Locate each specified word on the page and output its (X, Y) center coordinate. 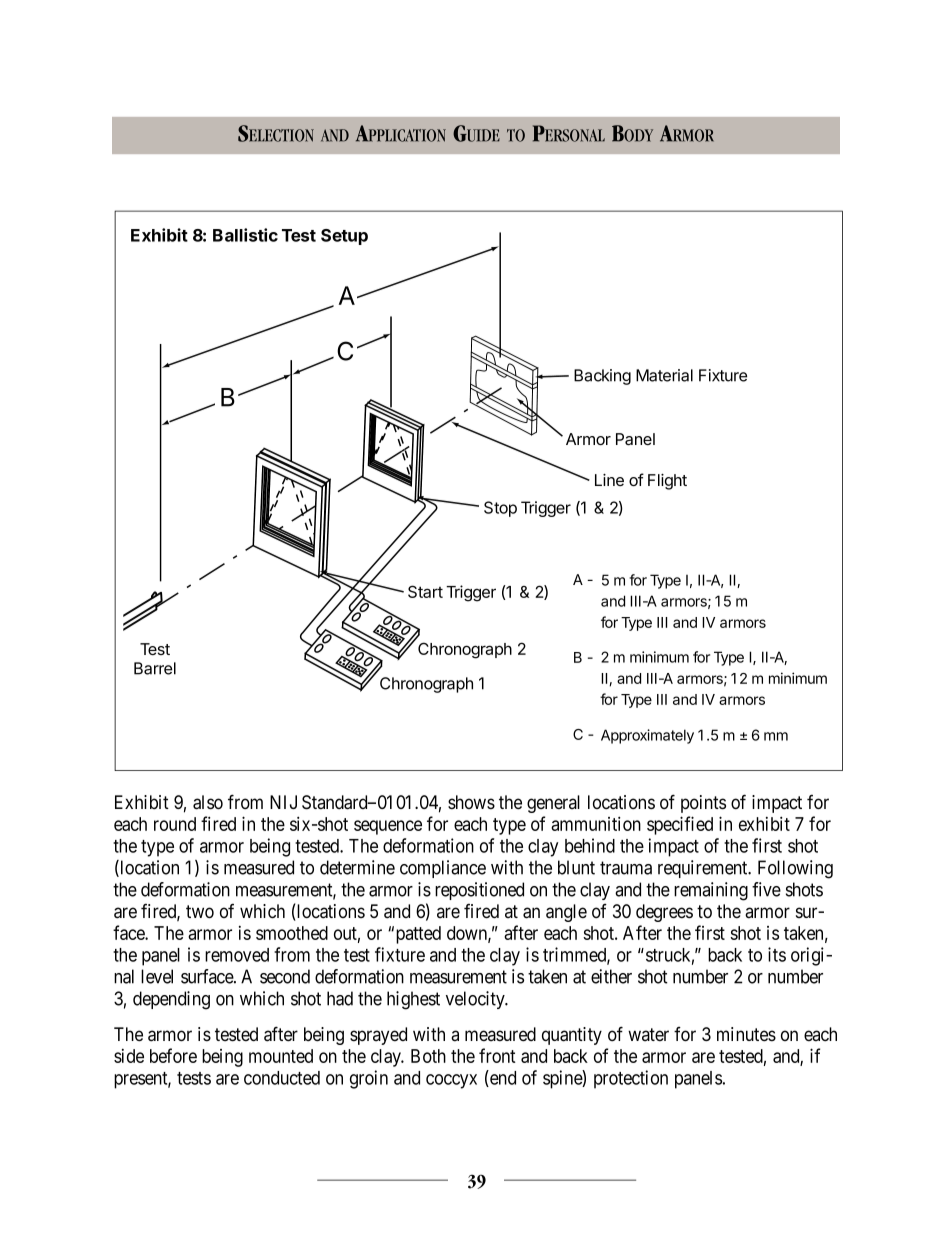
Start (425, 591)
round (175, 824)
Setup (344, 237)
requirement (704, 869)
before (173, 1055)
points (703, 804)
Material (664, 375)
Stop (500, 509)
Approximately (647, 736)
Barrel (155, 668)
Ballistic (245, 235)
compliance (443, 869)
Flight (667, 482)
